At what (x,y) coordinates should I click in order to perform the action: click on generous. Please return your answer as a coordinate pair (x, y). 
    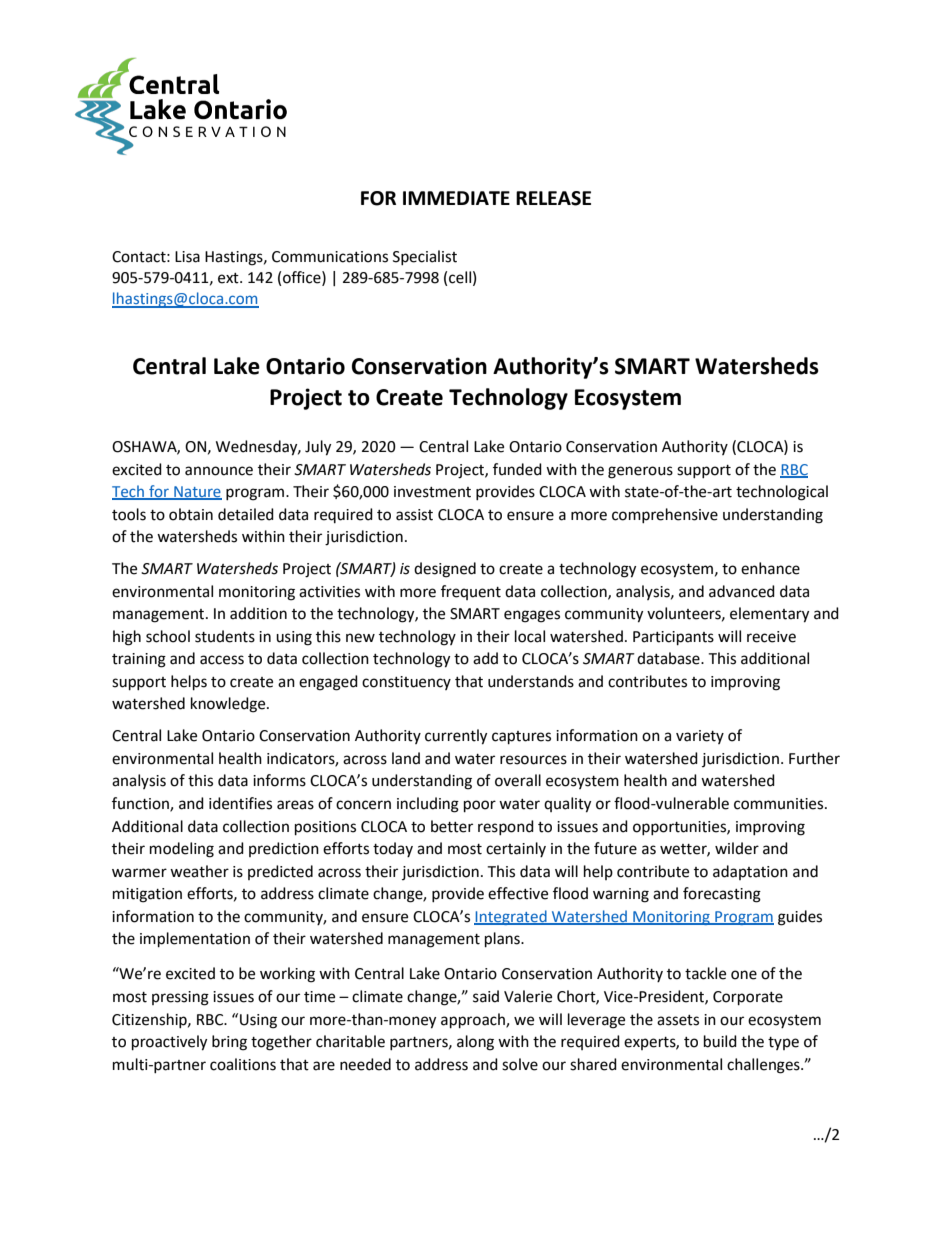
    Looking at the image, I should click on (640, 472).
